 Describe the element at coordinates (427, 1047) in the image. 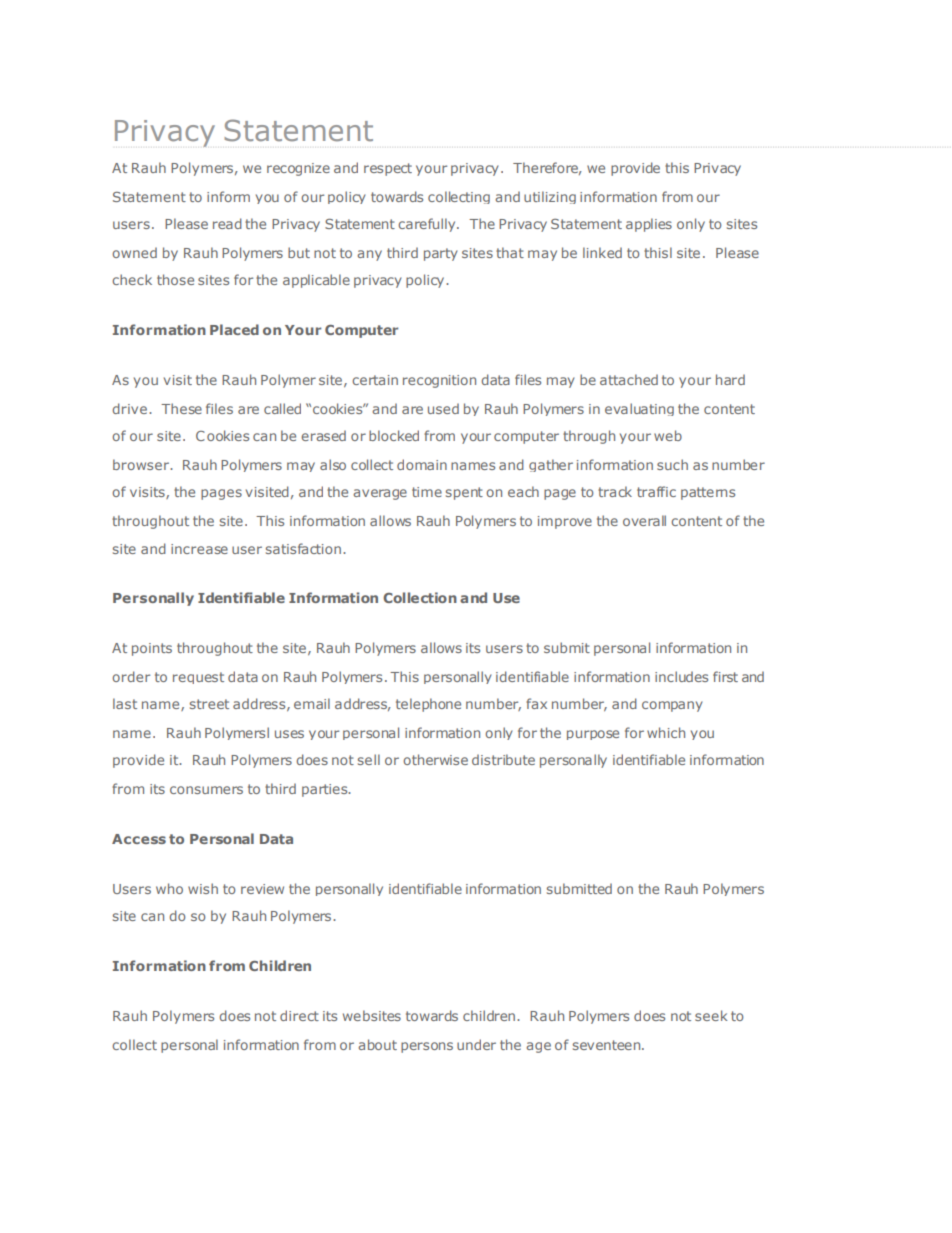

I see `persons` at that location.
